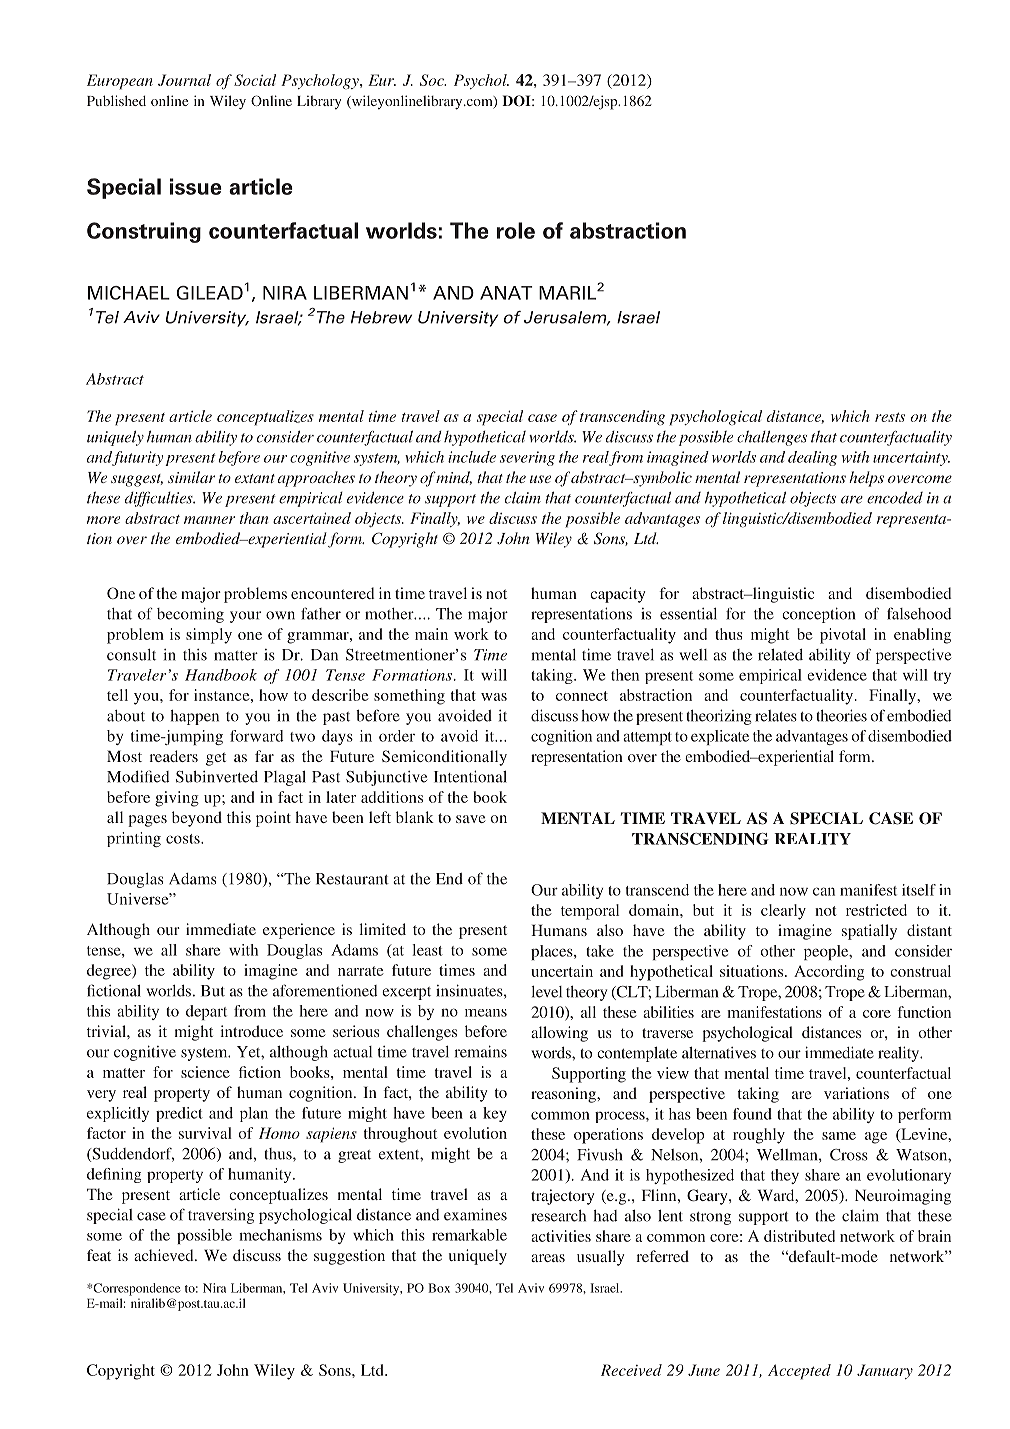  I want to click on was, so click(494, 697).
